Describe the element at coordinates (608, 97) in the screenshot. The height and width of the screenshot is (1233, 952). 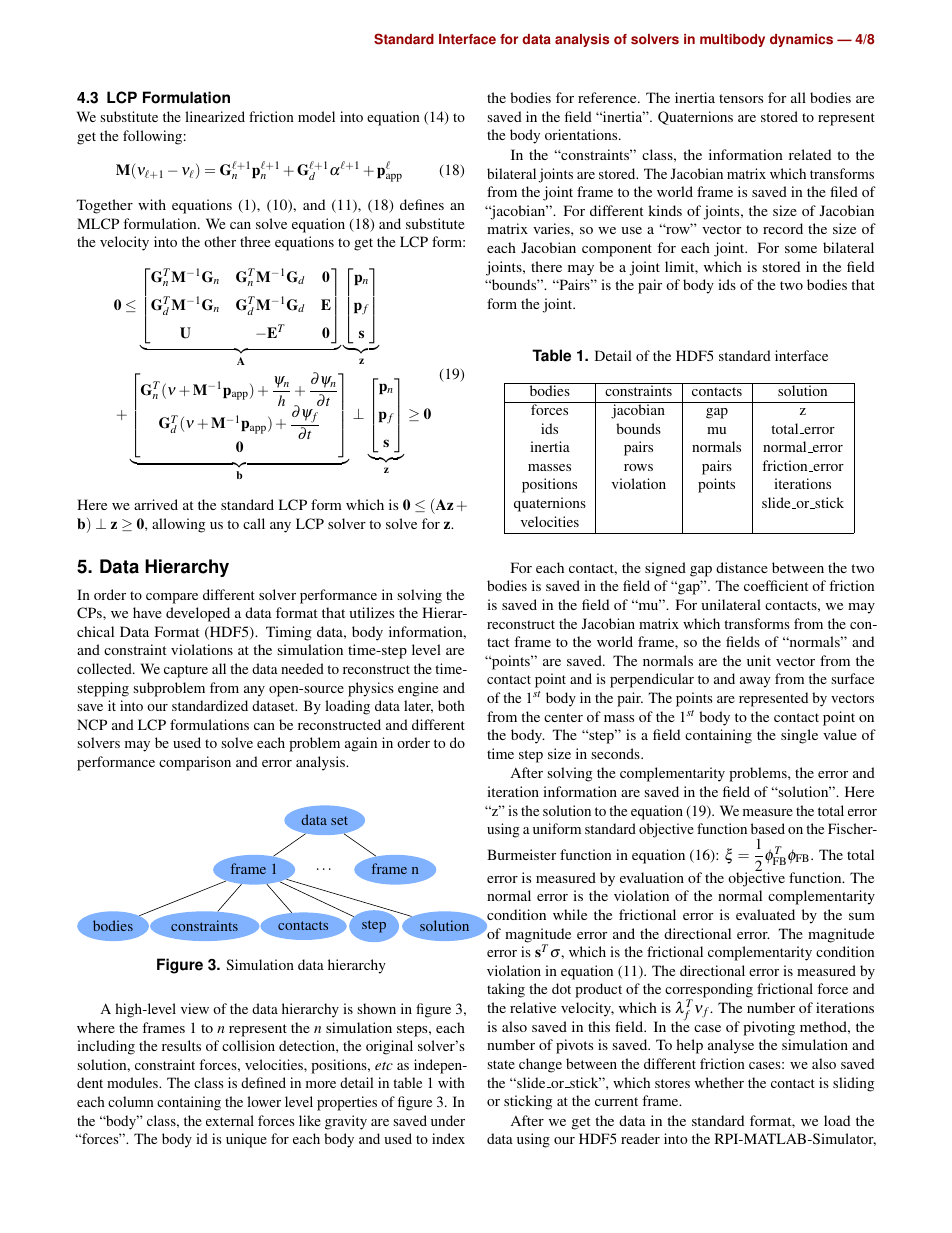
I see `reference` at that location.
